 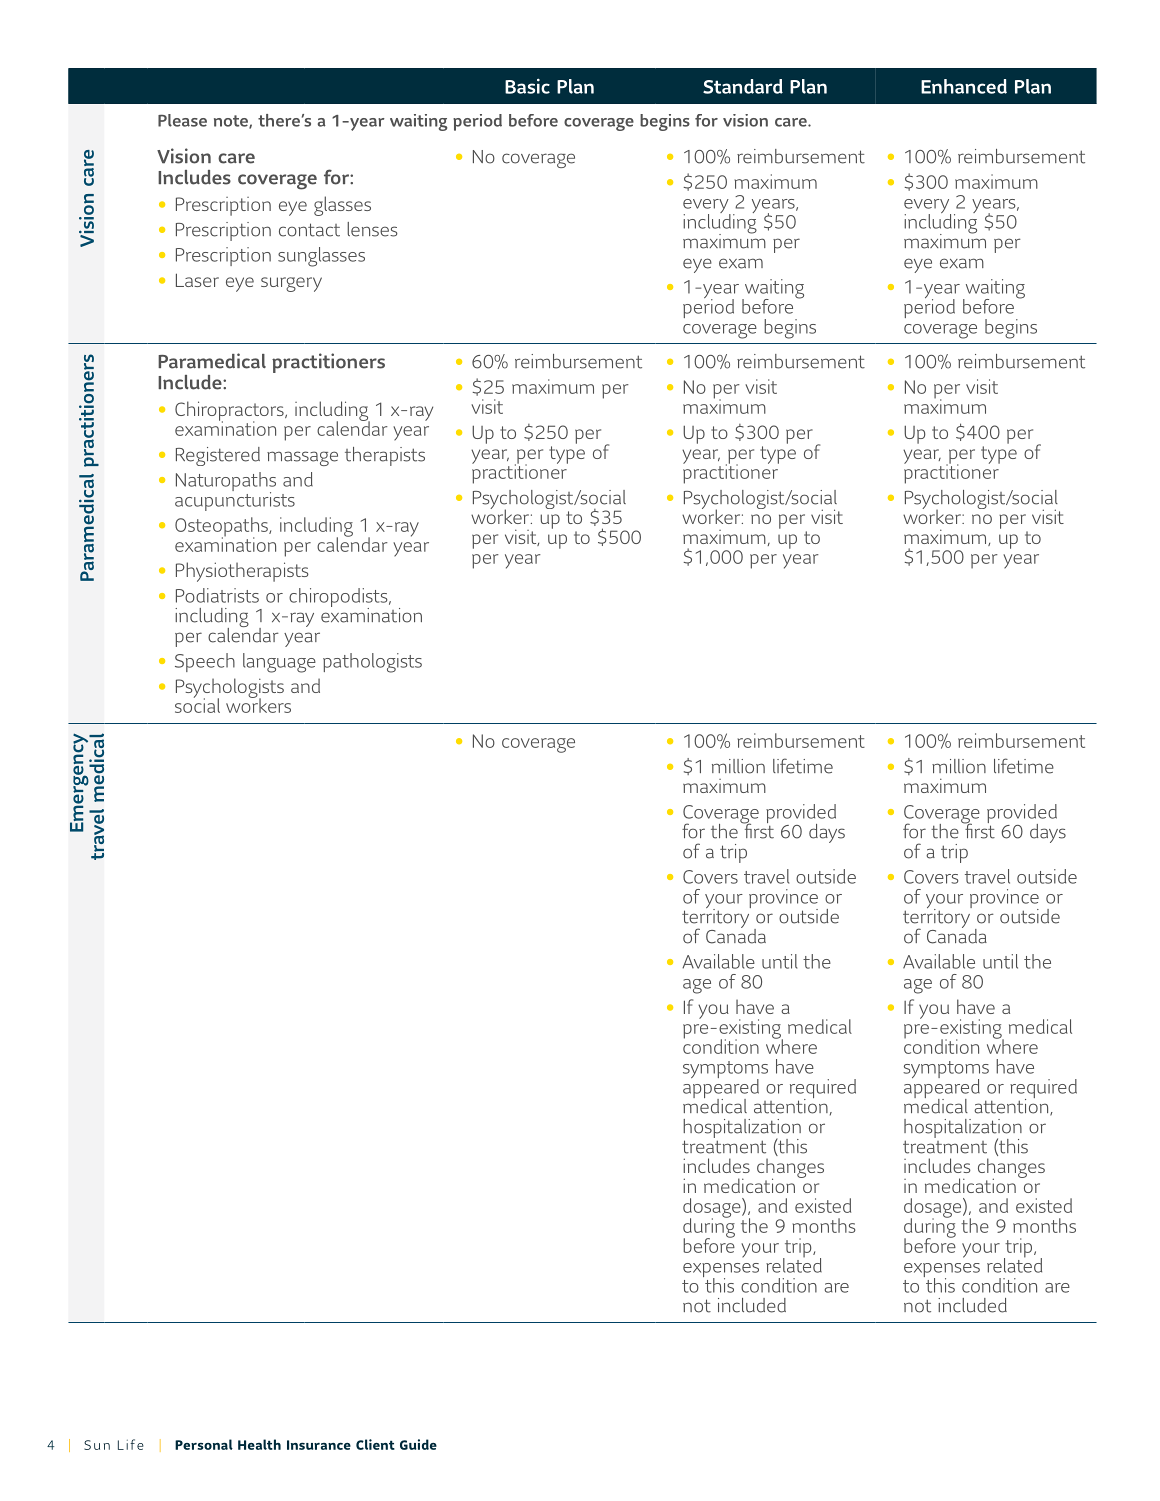 I want to click on Guide, so click(x=418, y=1444).
